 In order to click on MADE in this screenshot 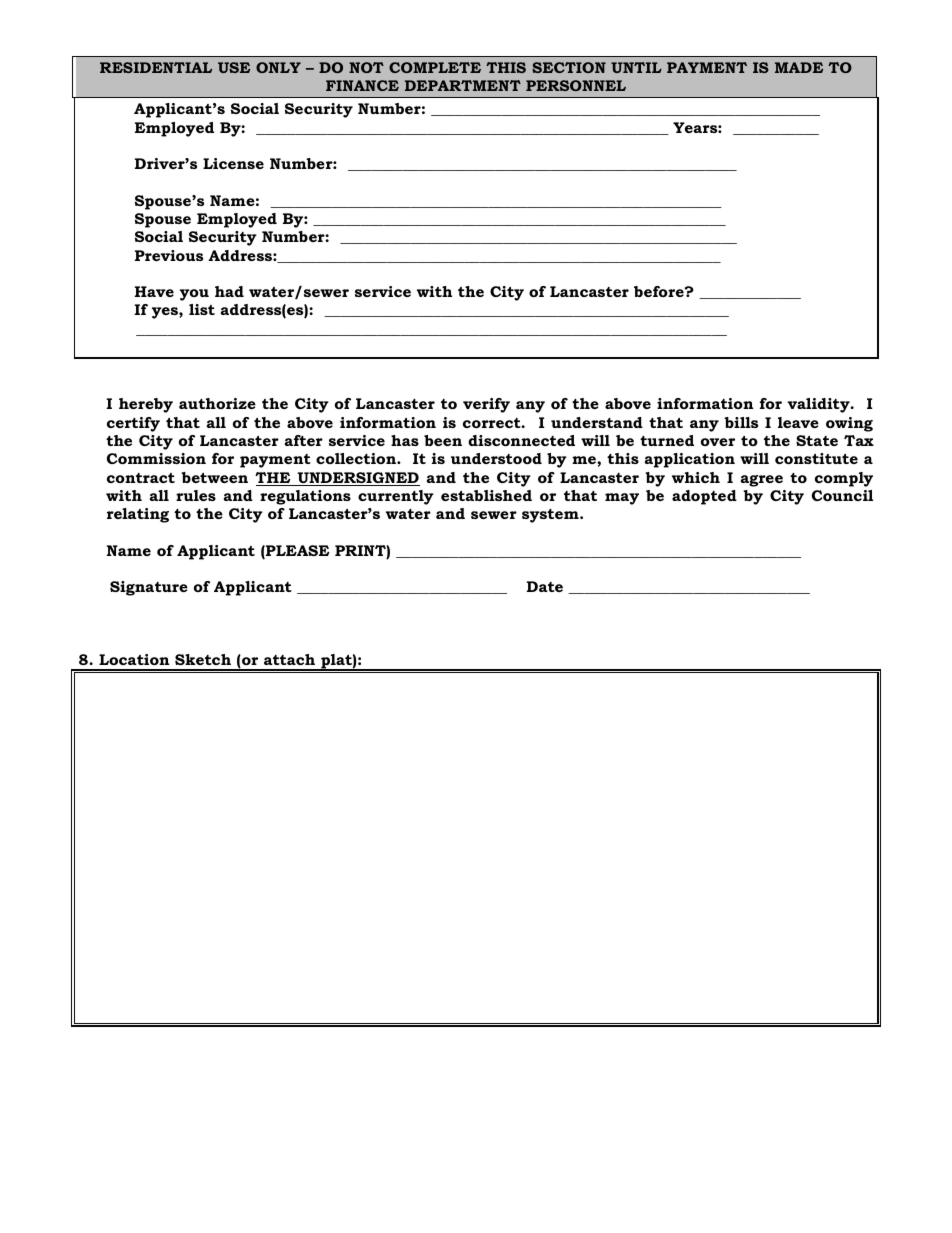, I will do `click(799, 67)`.
